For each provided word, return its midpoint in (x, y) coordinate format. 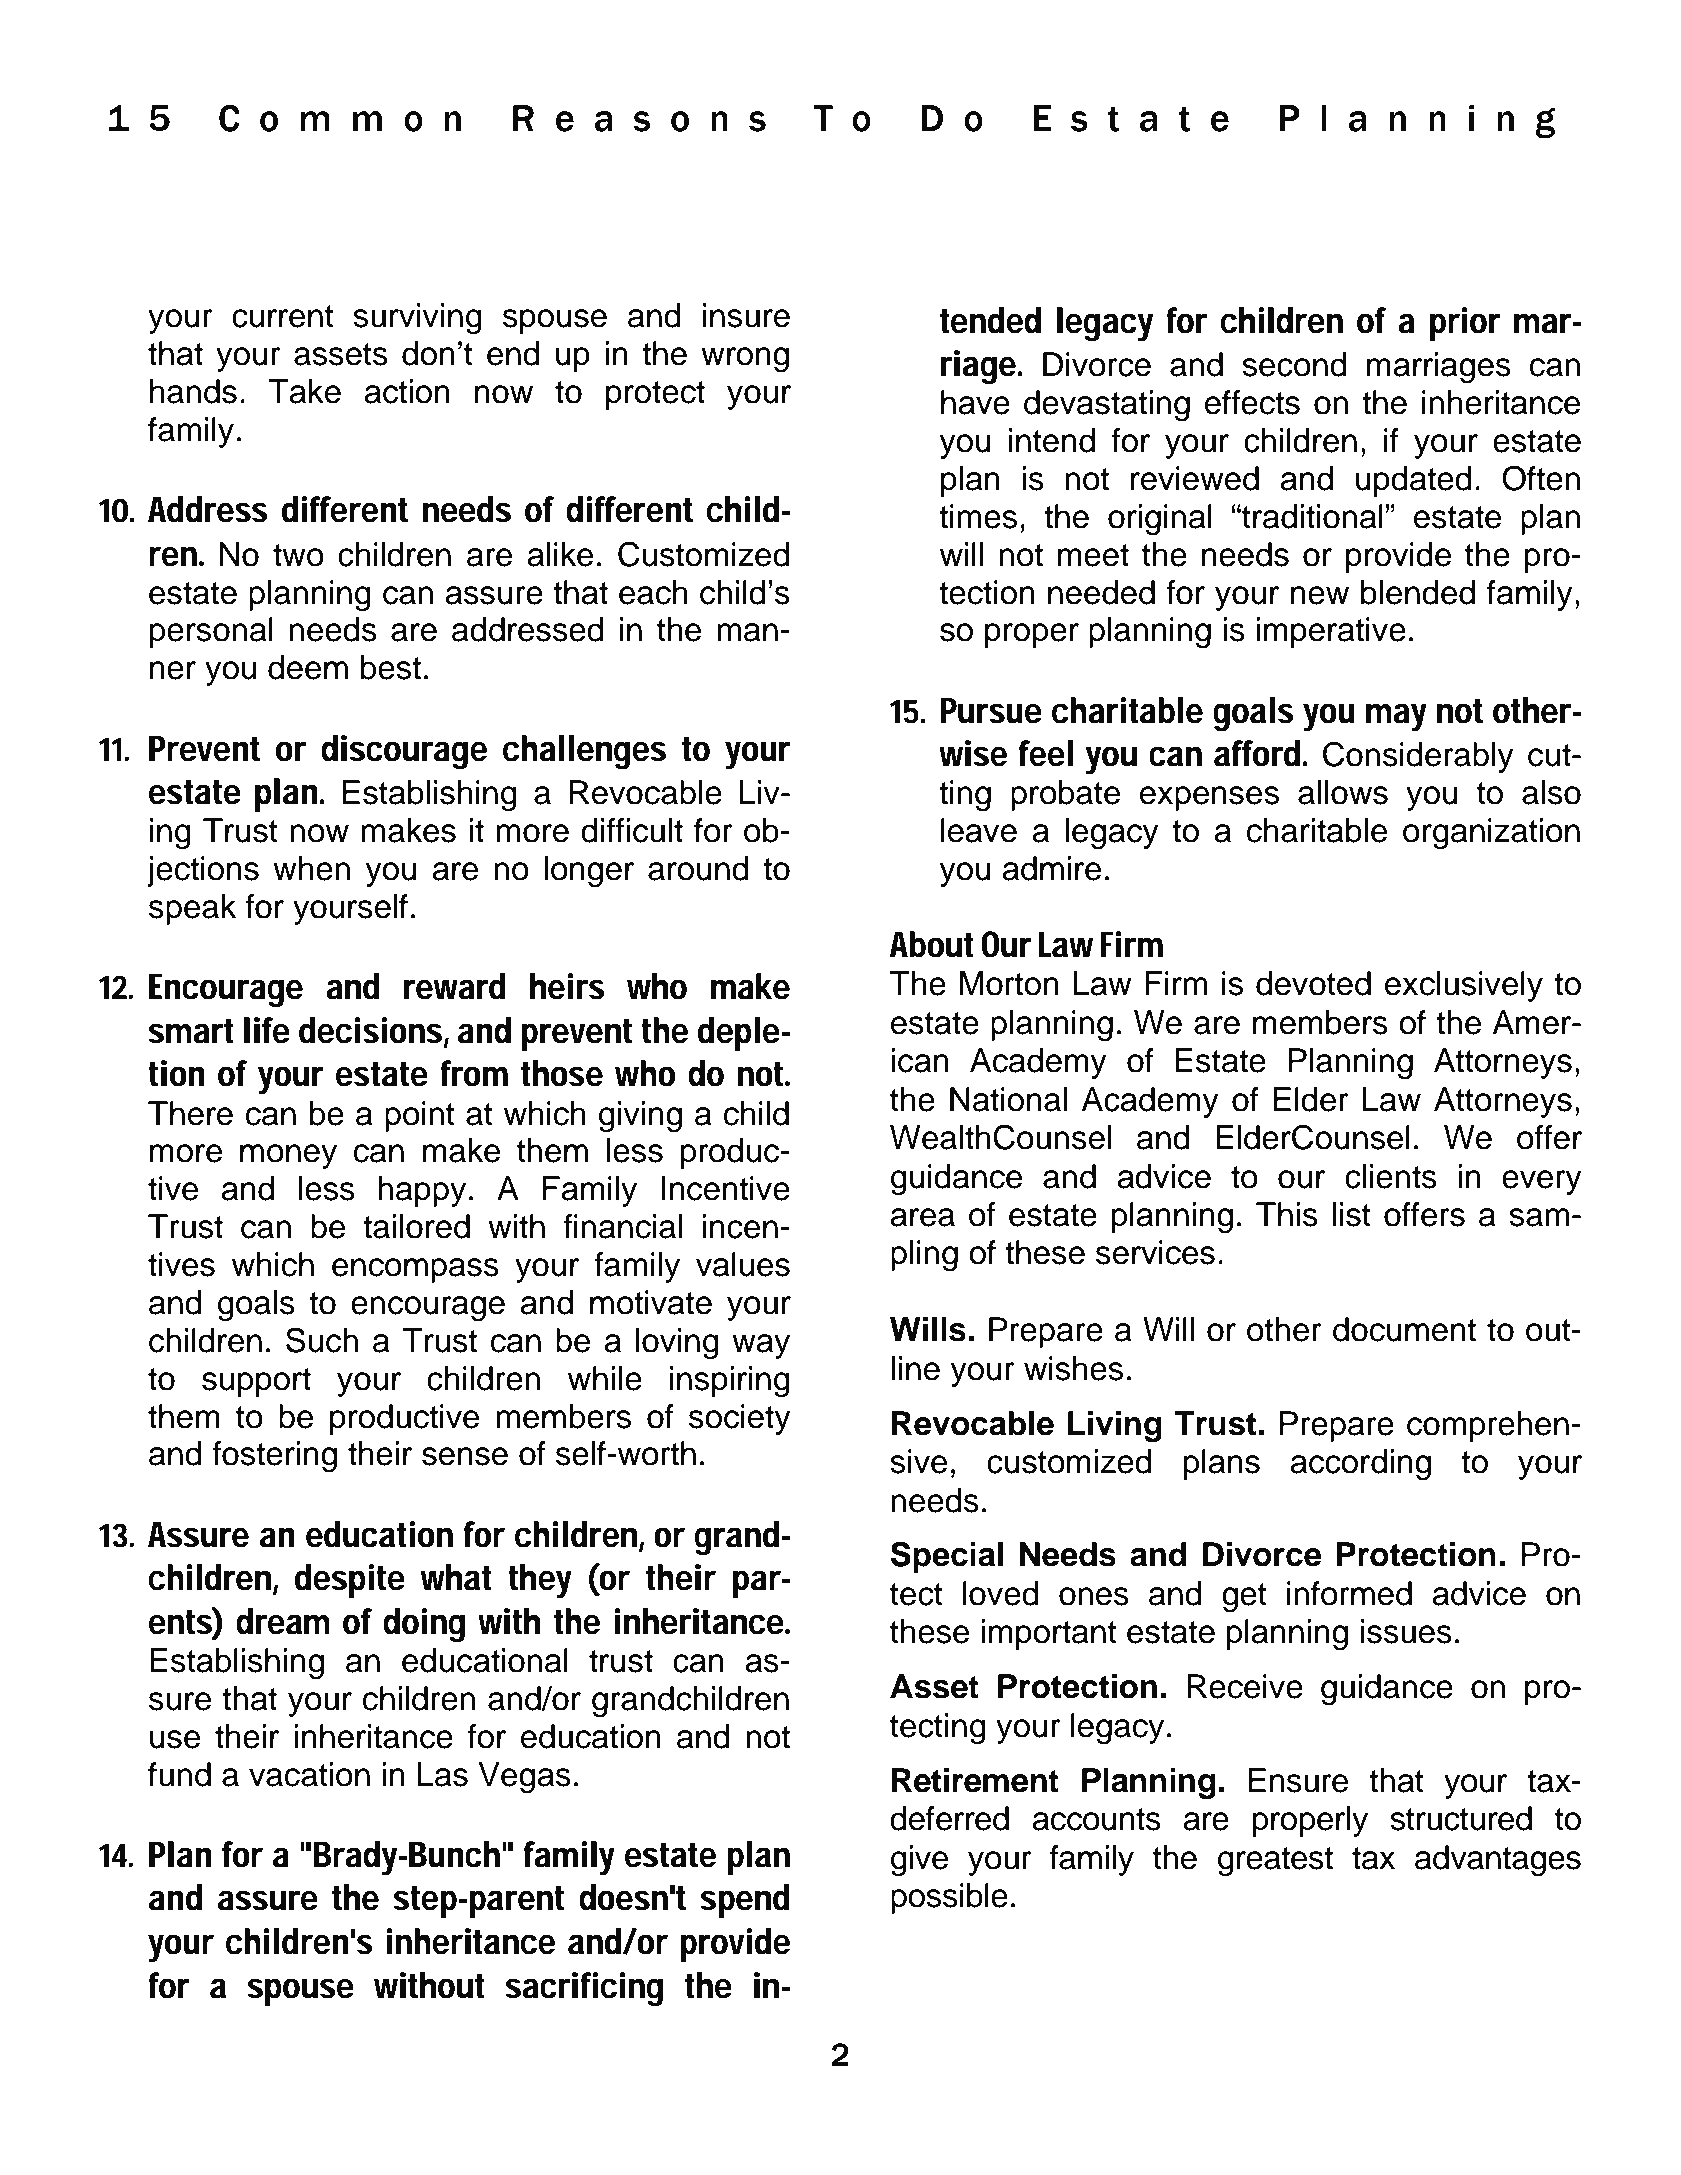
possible (949, 1898)
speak (192, 909)
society (740, 1419)
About (932, 944)
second (1294, 364)
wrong (745, 360)
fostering (274, 1457)
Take (305, 391)
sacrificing (584, 1989)
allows (1343, 792)
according (1360, 1465)
